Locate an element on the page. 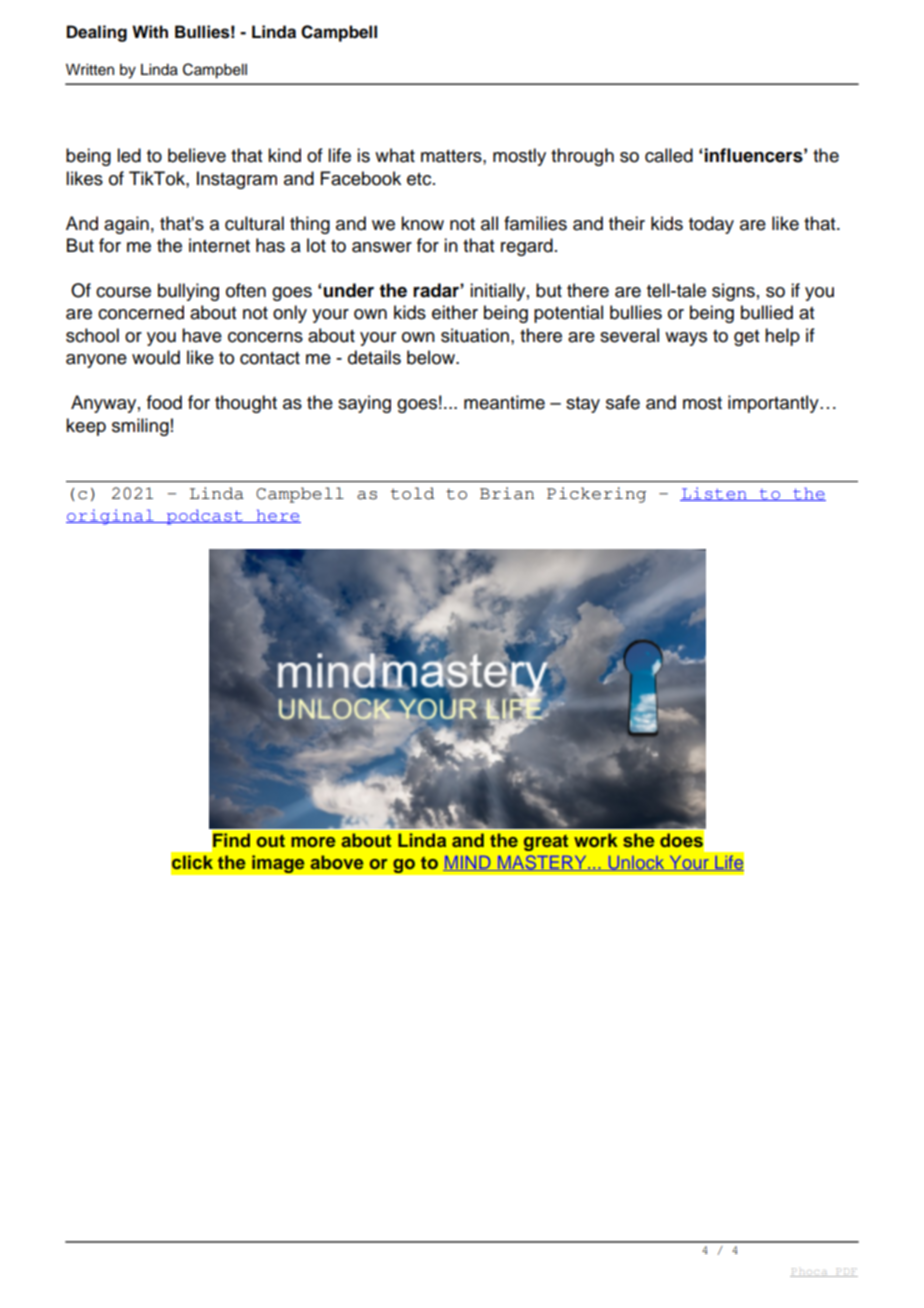  With is located at coordinates (150, 31).
